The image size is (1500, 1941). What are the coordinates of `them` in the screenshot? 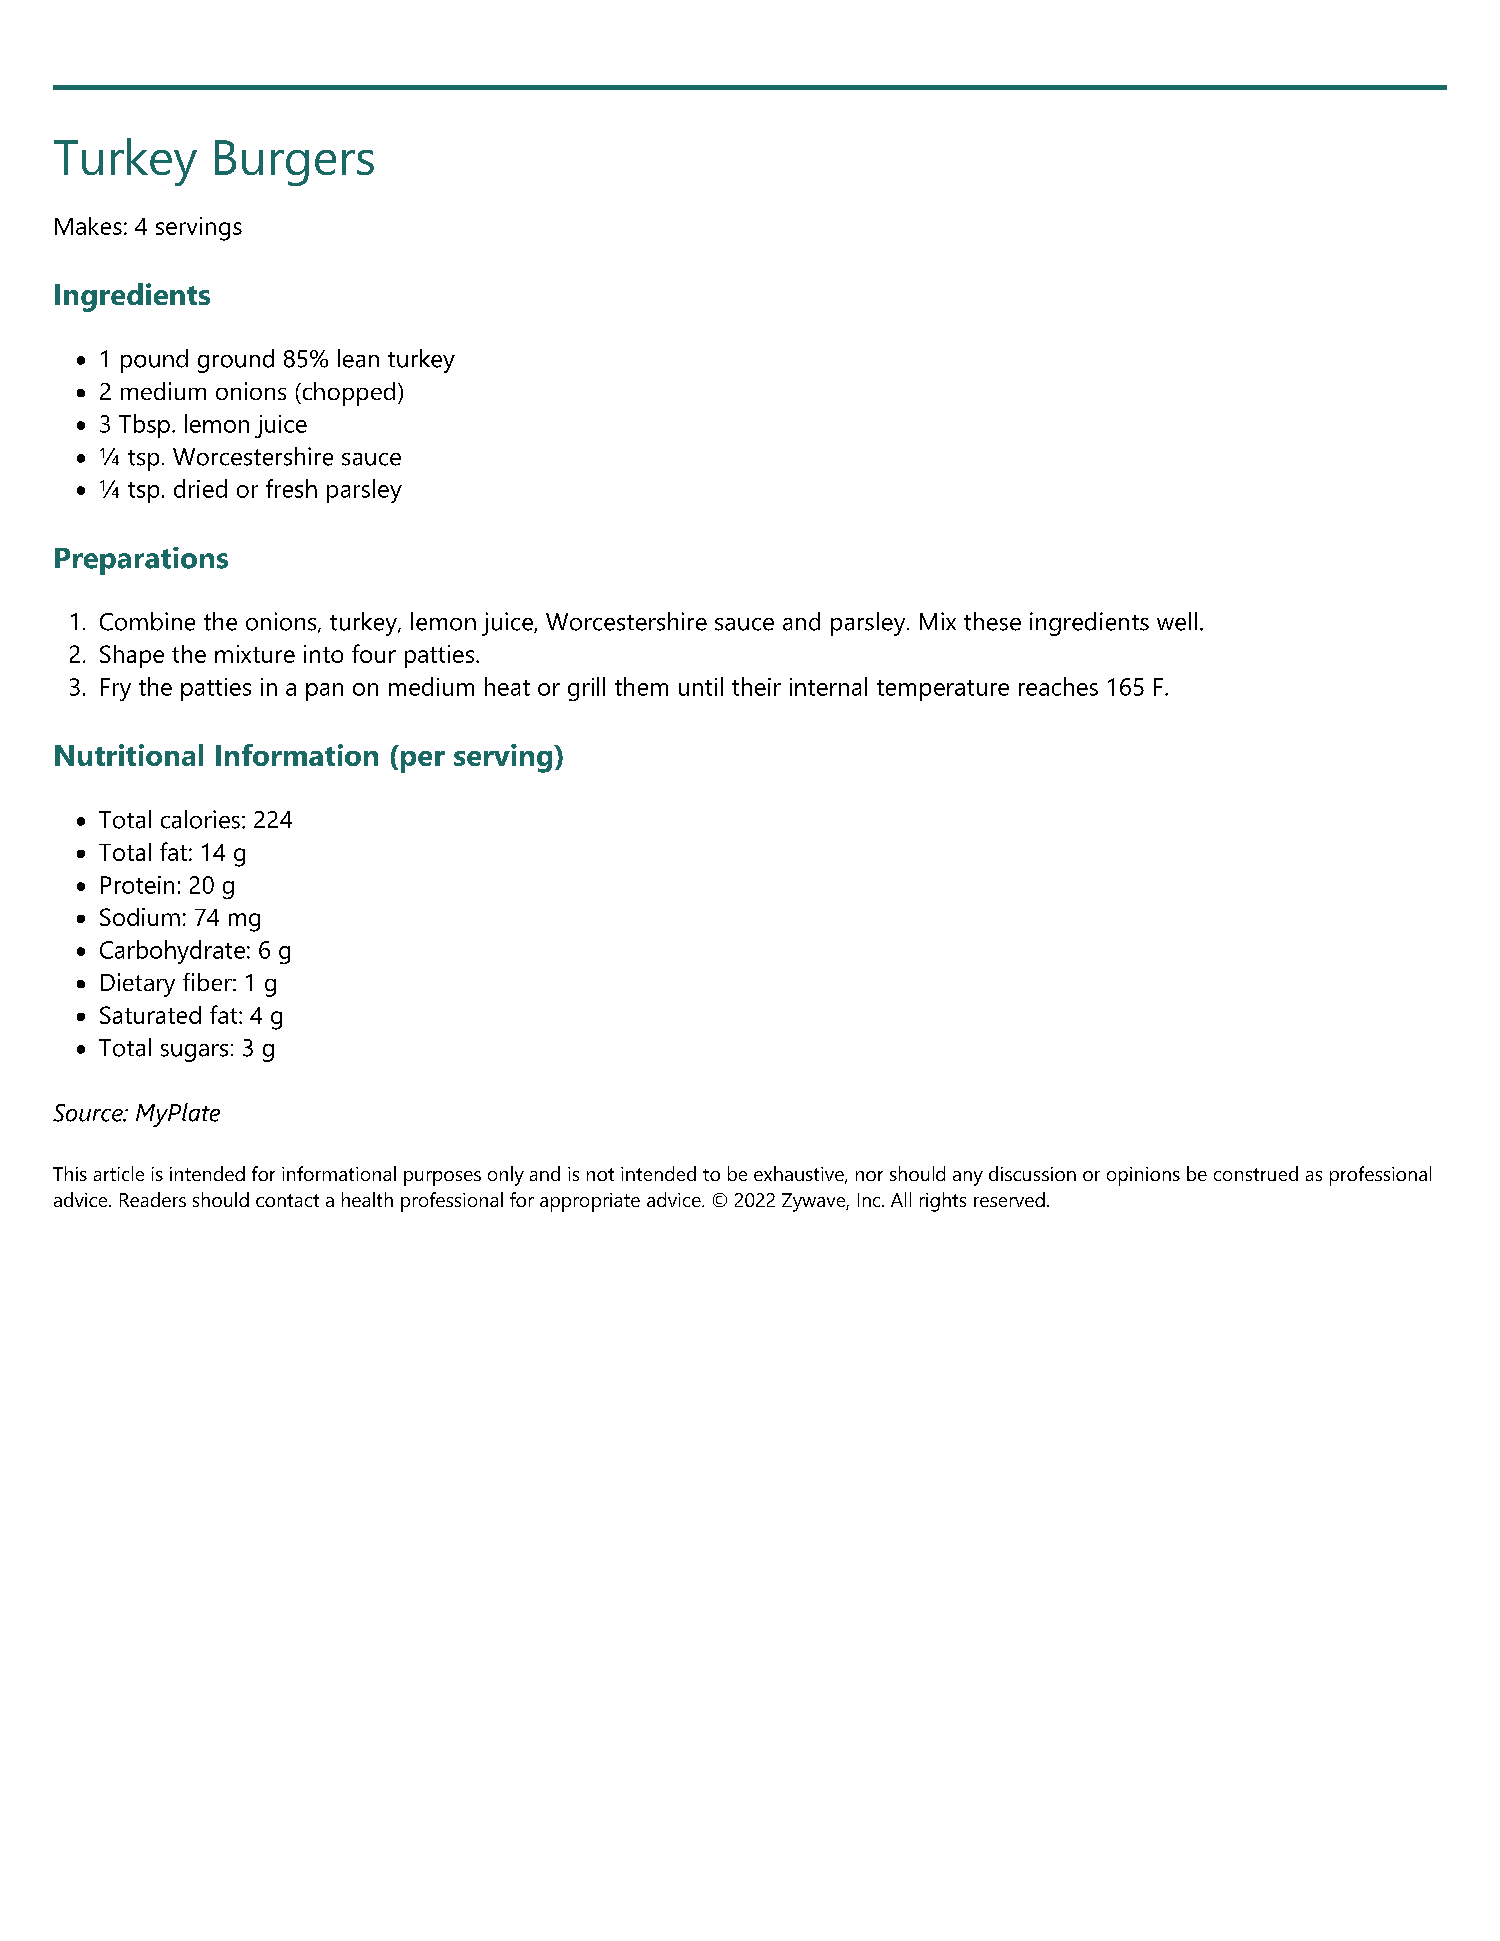 It's located at (641, 686).
